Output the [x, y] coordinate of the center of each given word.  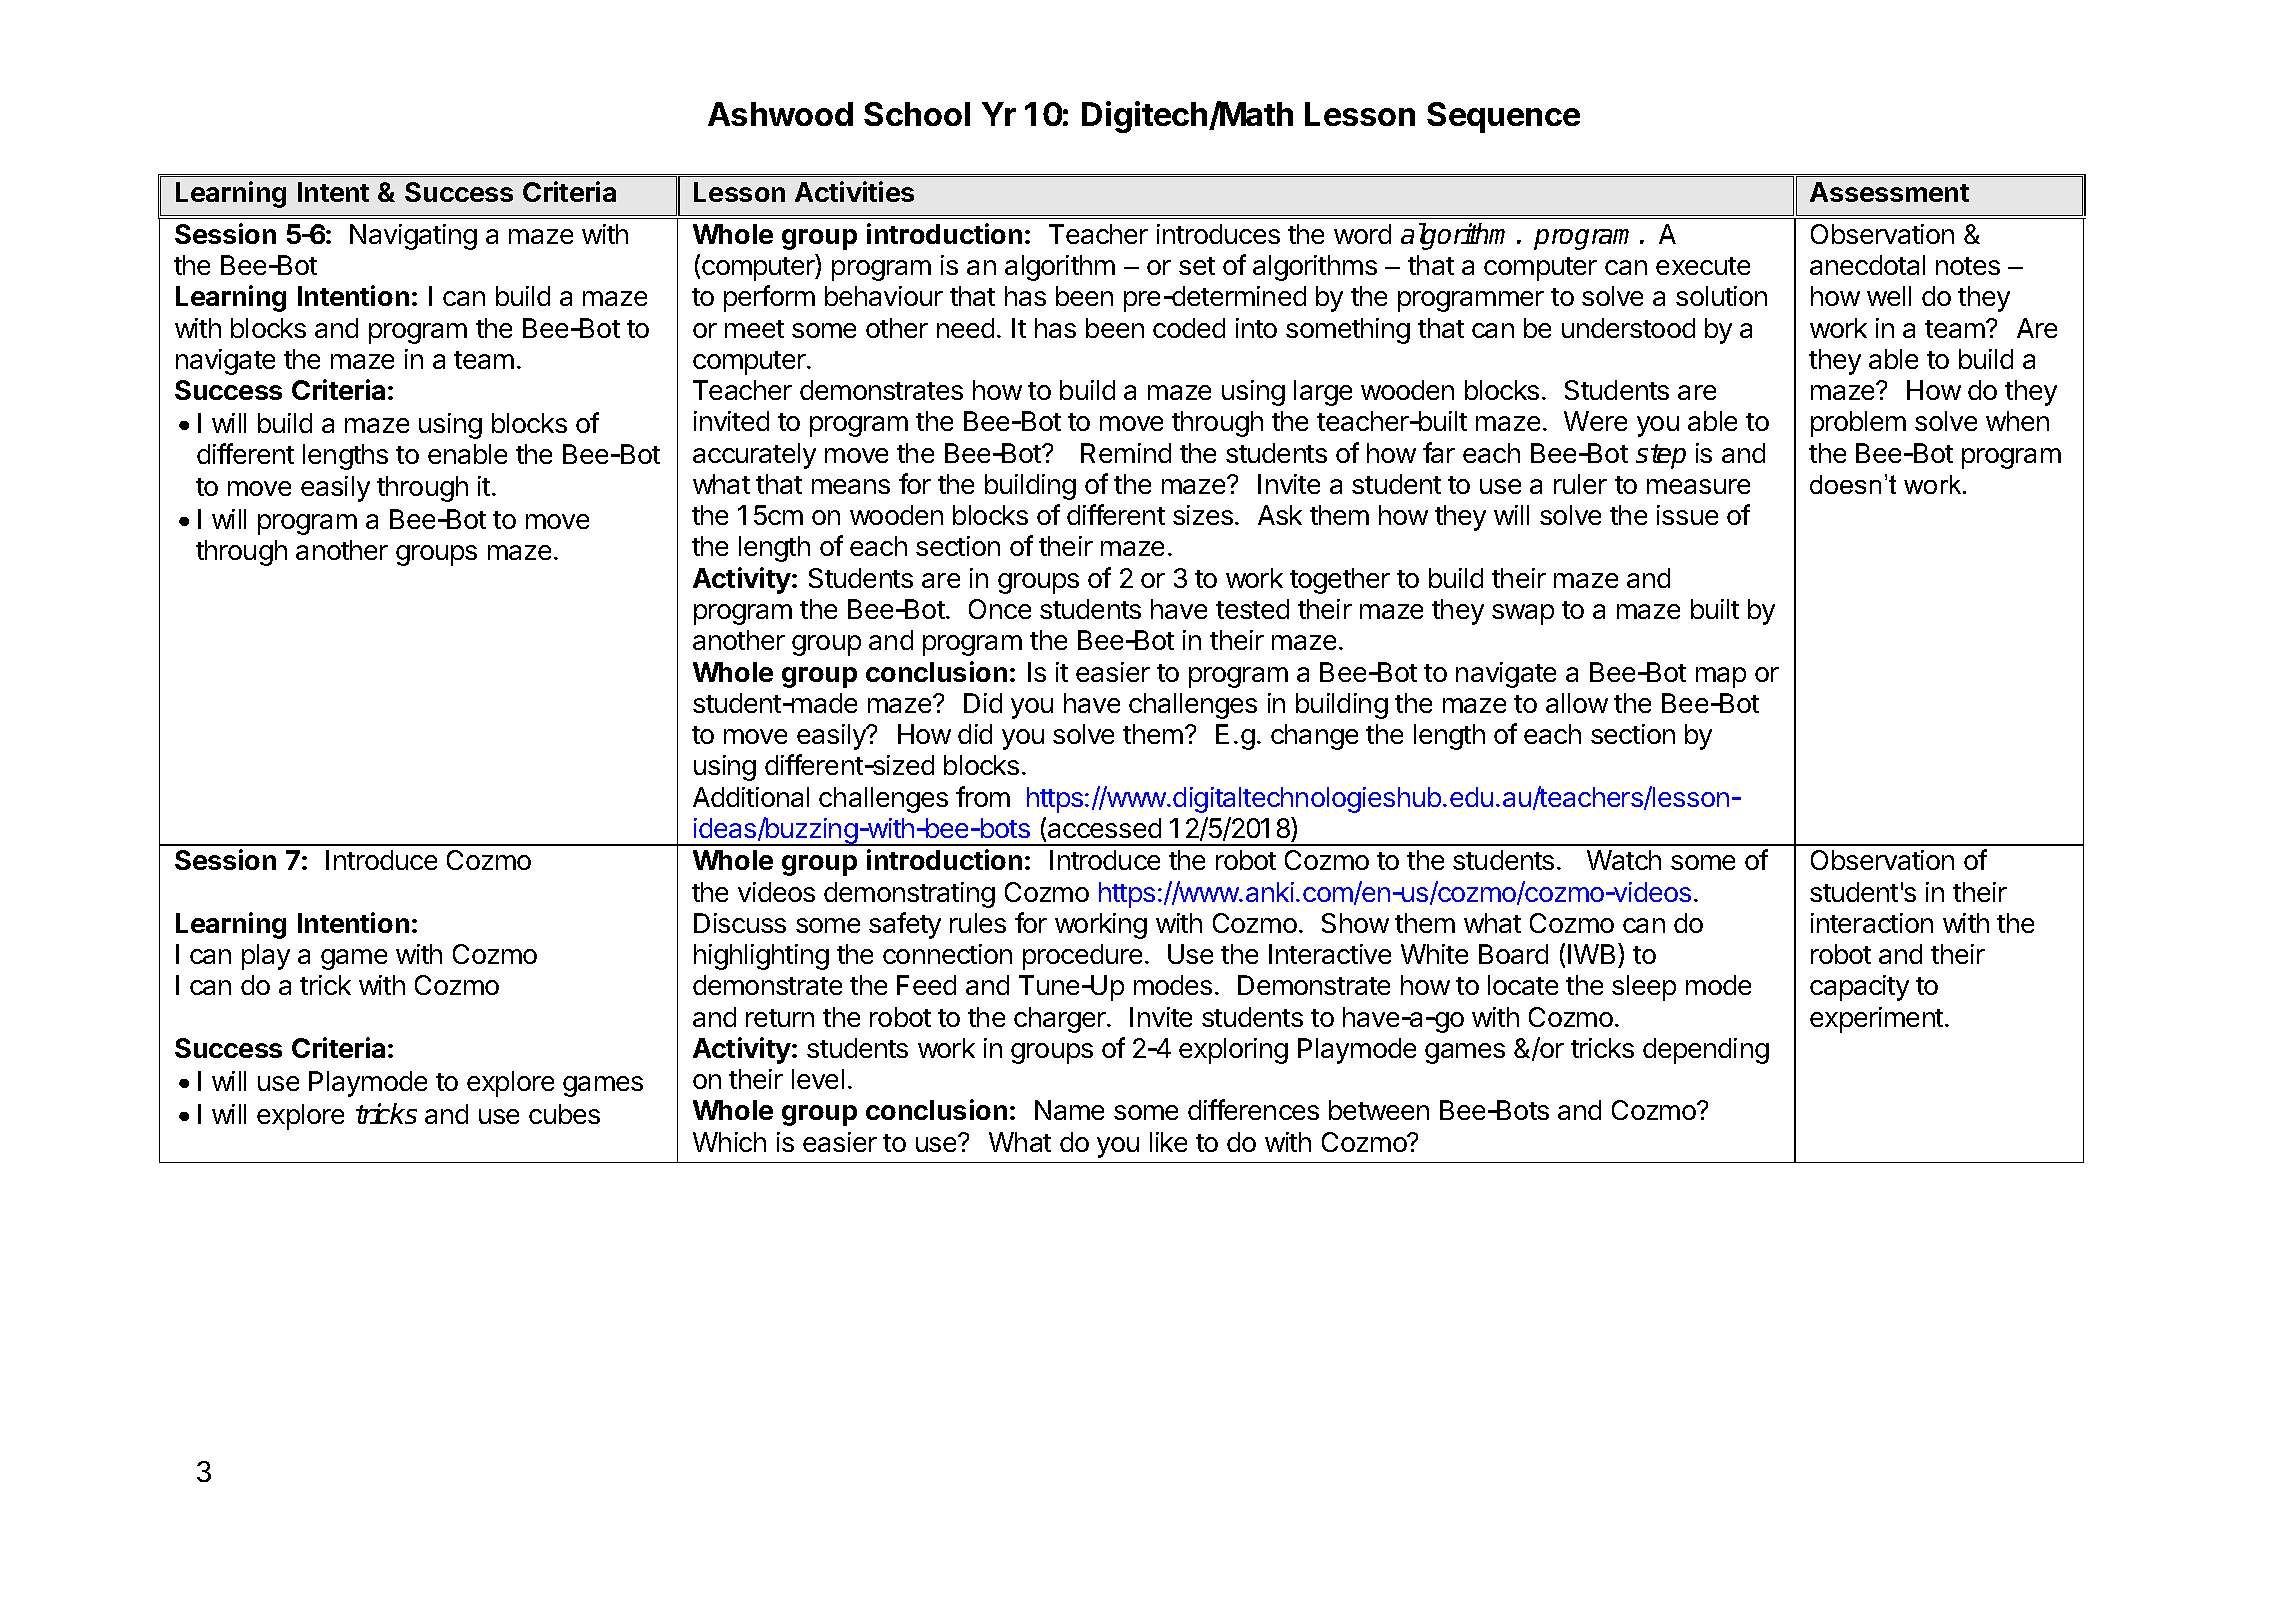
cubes [564, 1114]
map [1721, 677]
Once [1000, 609]
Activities [854, 191]
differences [1253, 1109]
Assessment [1889, 192]
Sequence [1503, 117]
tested [1252, 609]
